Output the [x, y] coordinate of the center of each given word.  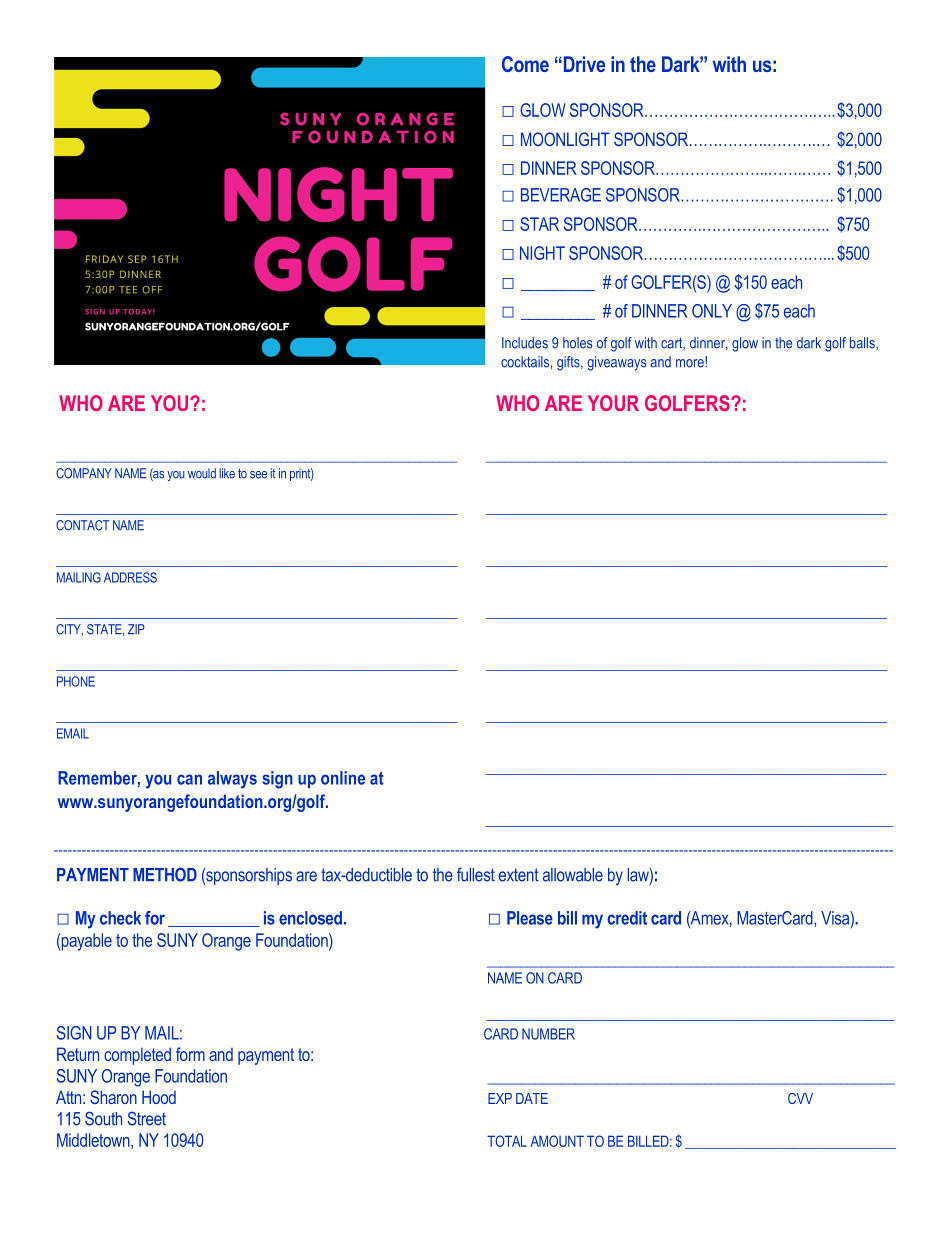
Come [525, 64]
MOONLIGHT [565, 139]
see [258, 475]
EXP [500, 1098]
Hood [159, 1097]
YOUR [613, 403]
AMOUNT [557, 1141]
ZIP [136, 629]
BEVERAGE [561, 195]
